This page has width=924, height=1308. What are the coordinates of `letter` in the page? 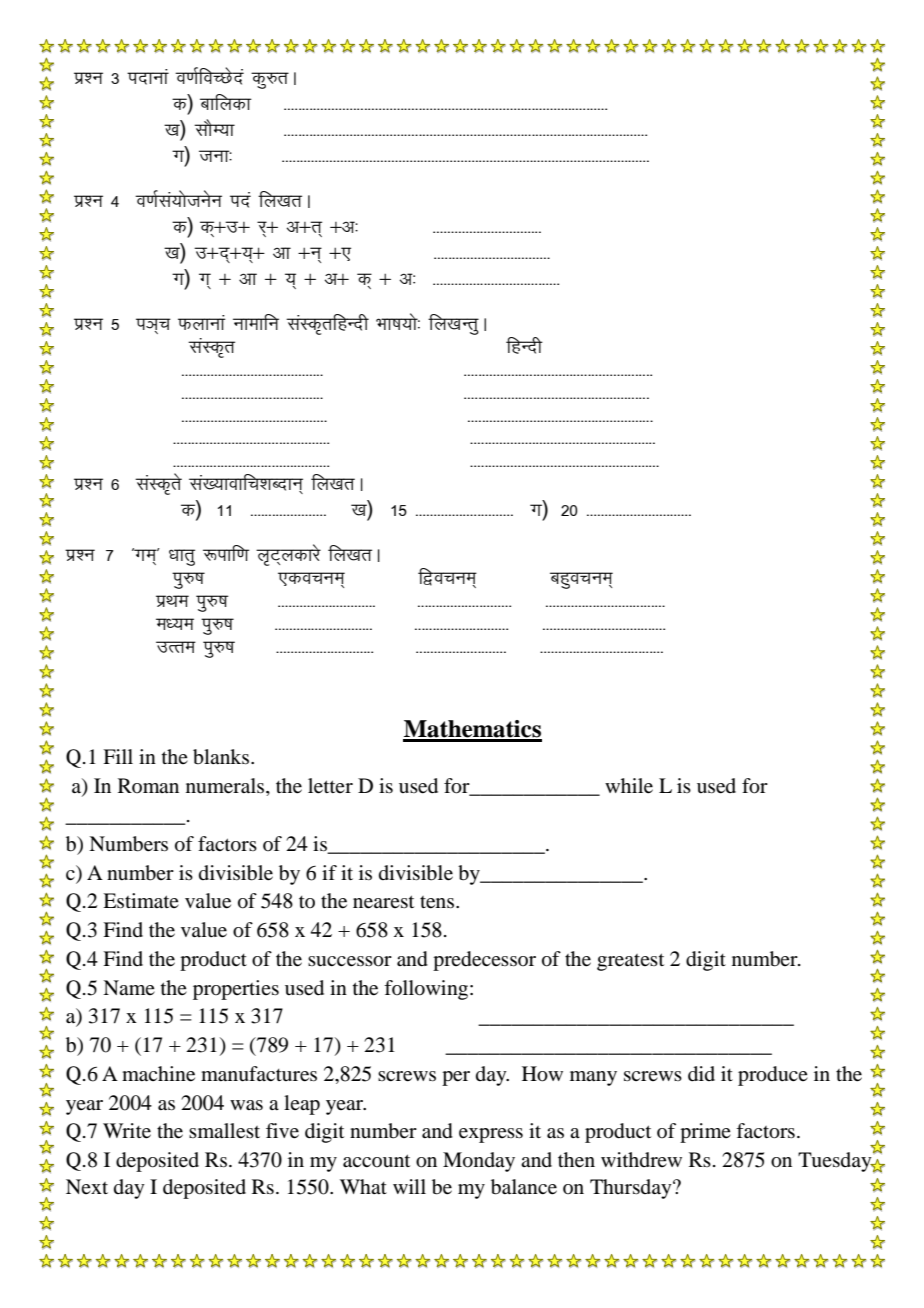 It's located at (330, 786).
